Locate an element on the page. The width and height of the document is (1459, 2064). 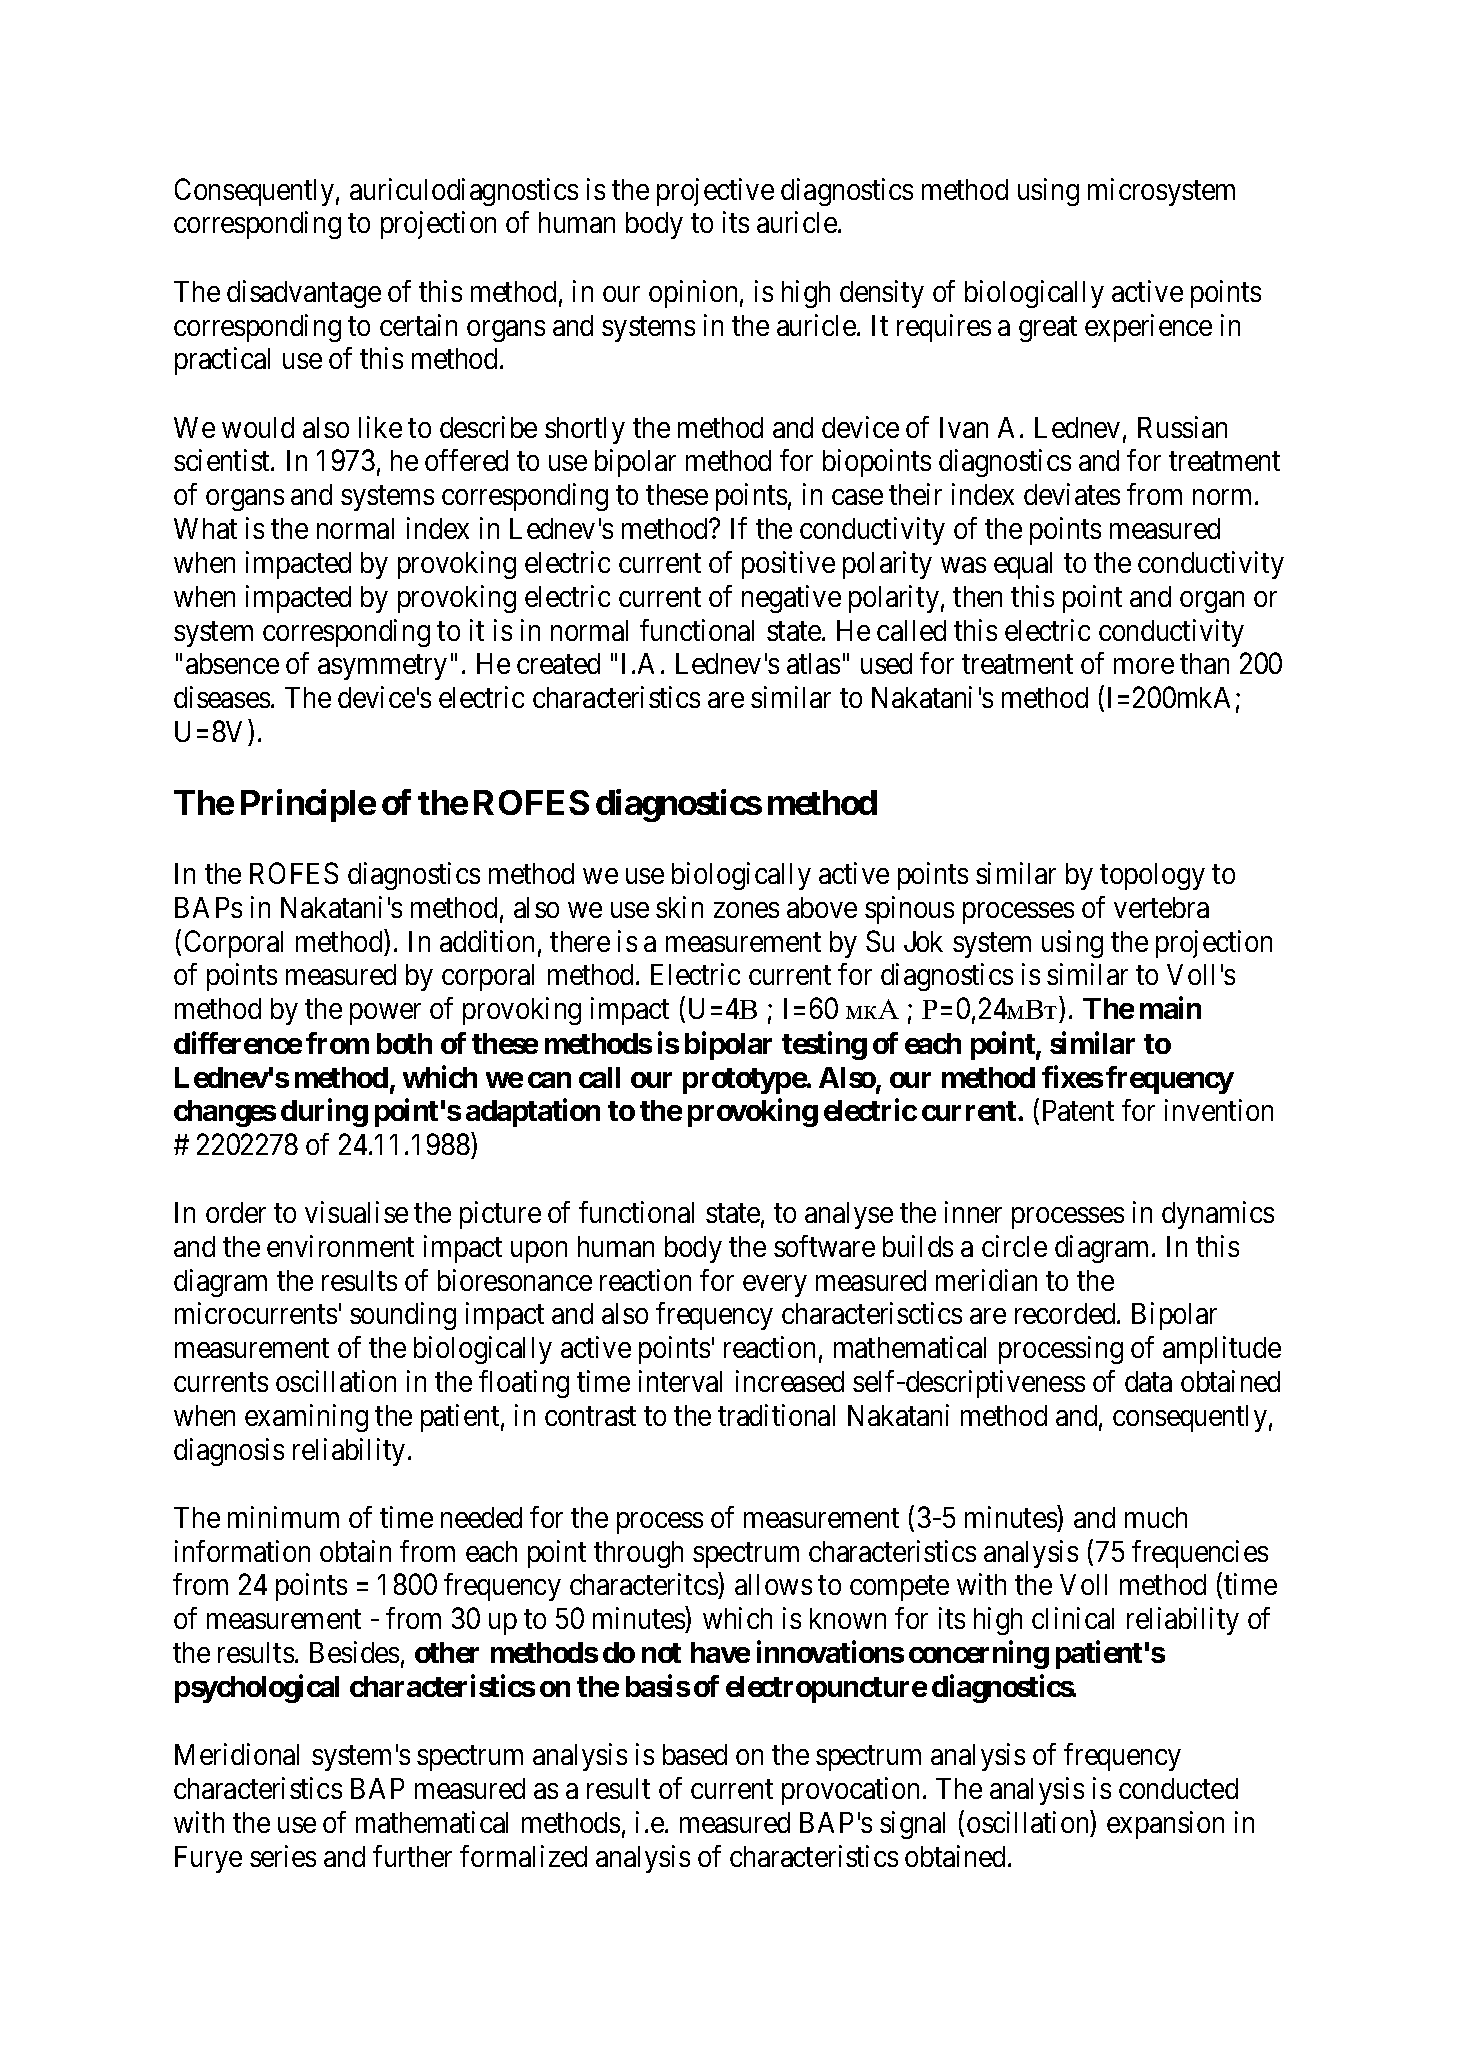
through is located at coordinates (638, 1554).
